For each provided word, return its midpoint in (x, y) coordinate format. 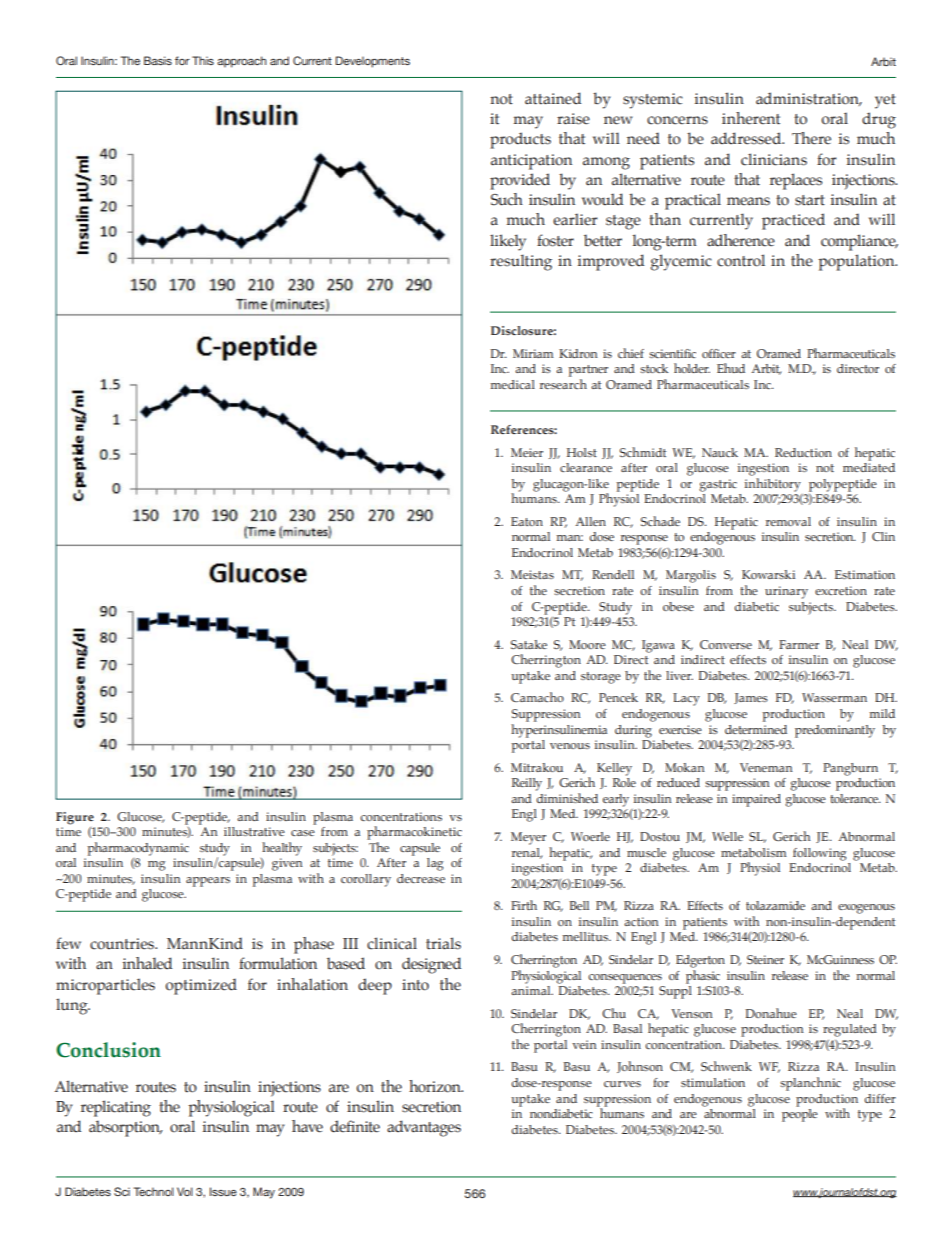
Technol (154, 1191)
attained (553, 98)
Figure (75, 818)
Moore (587, 644)
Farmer (799, 644)
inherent (751, 118)
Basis (158, 60)
